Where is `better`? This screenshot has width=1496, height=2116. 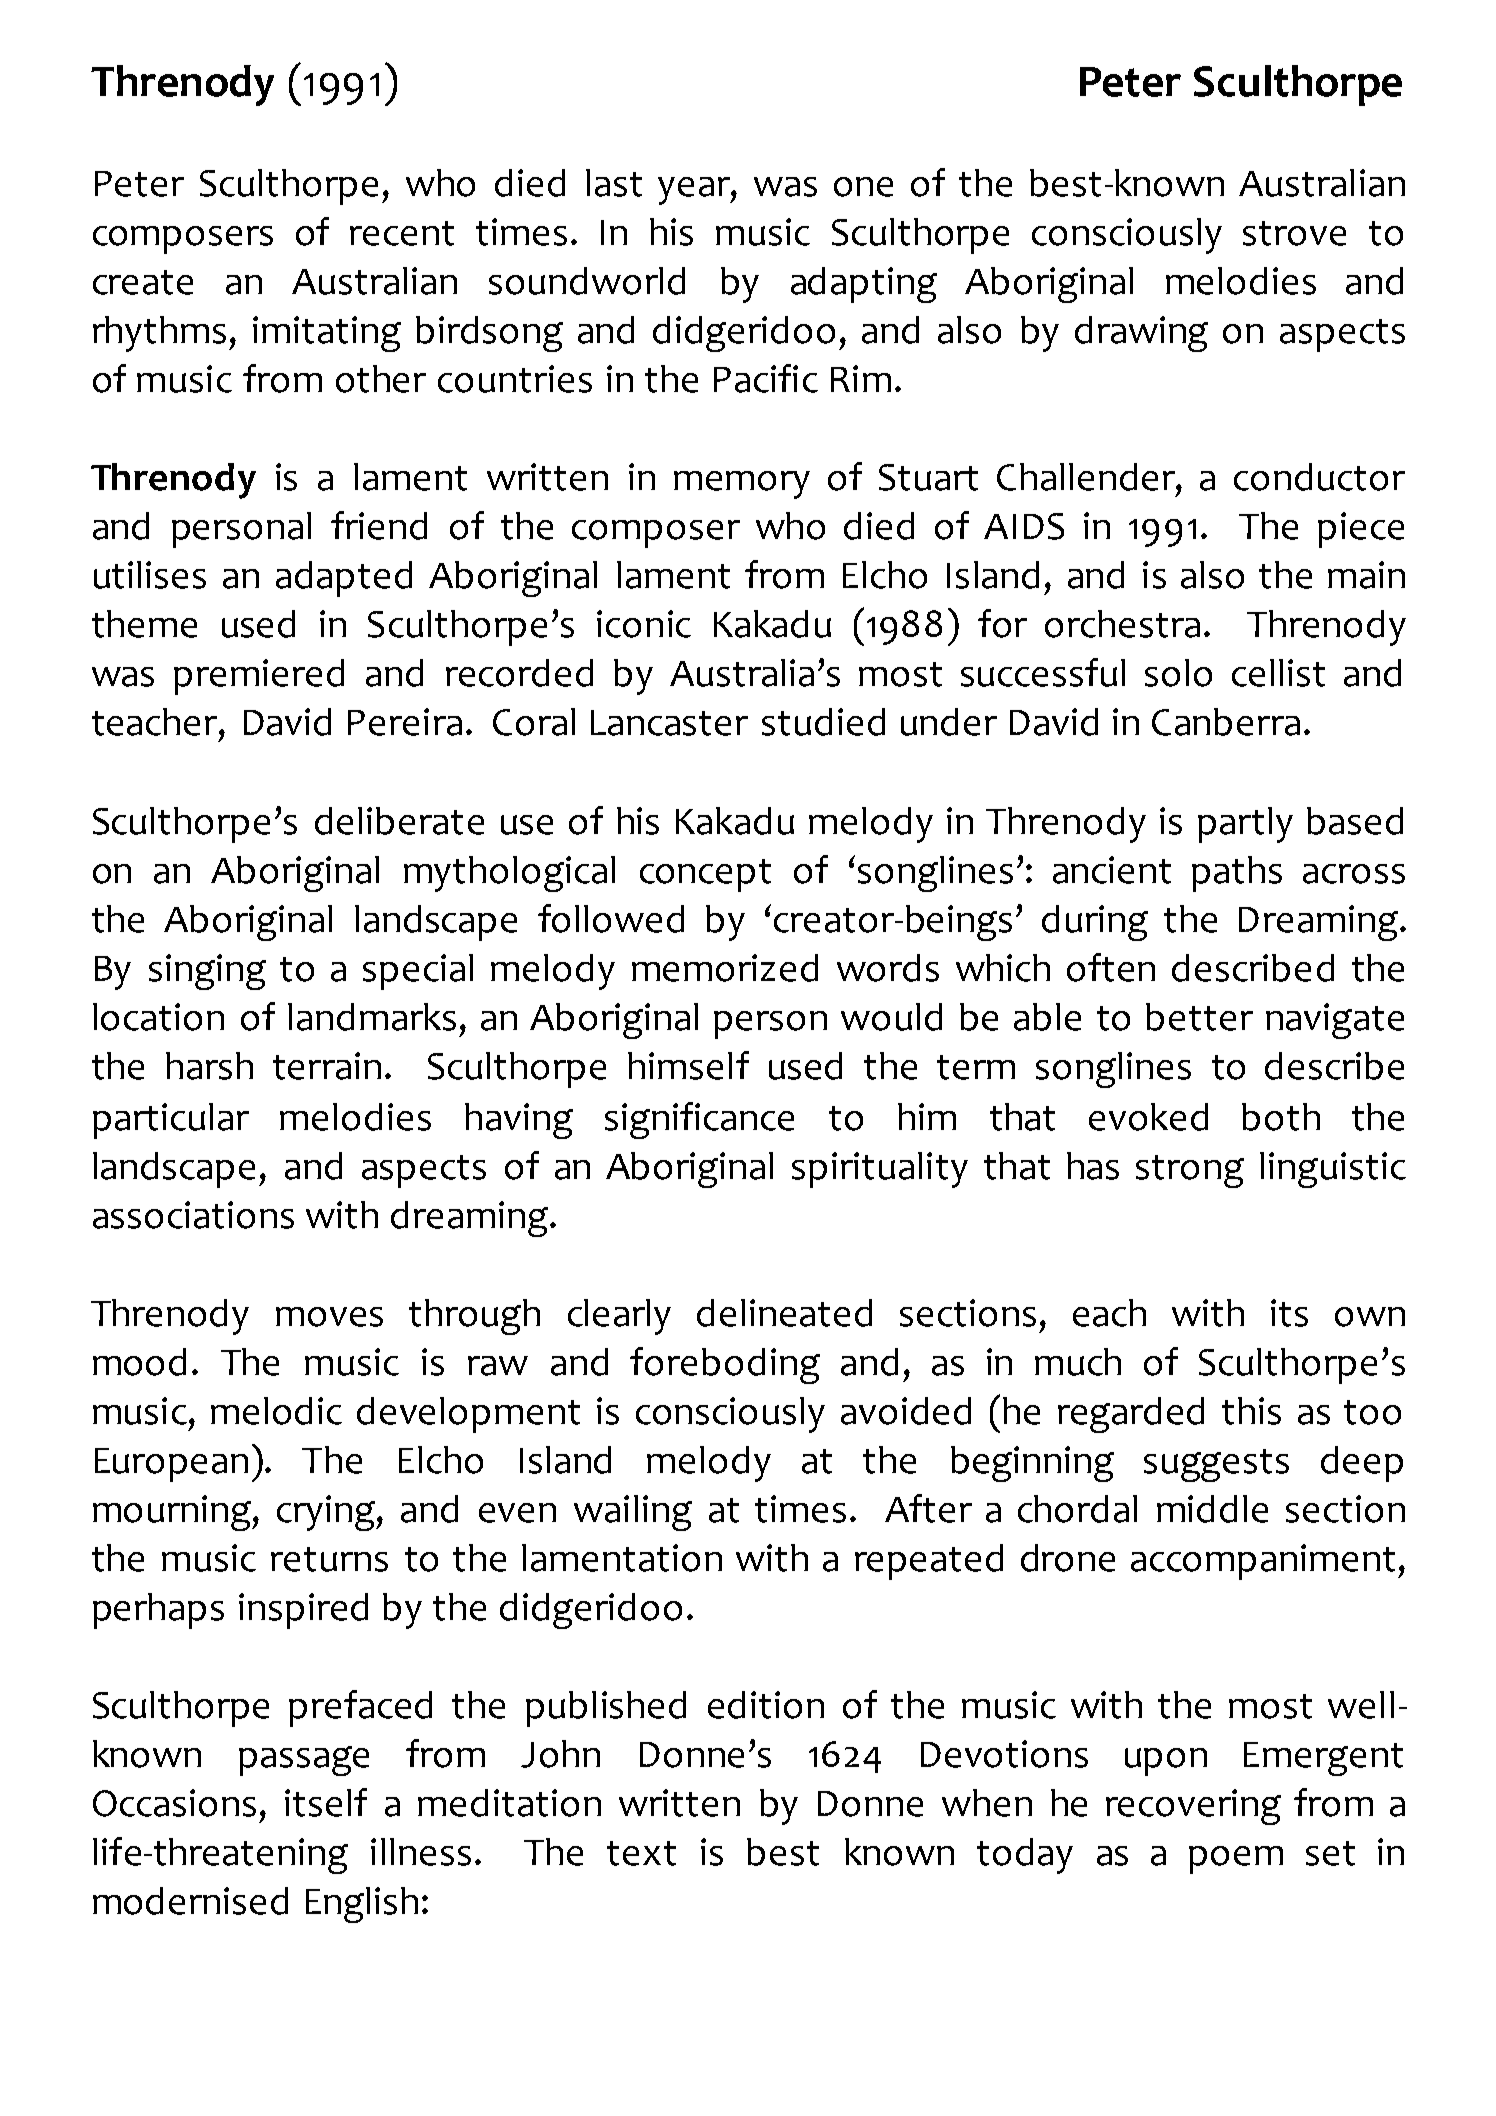 better is located at coordinates (1199, 1017).
